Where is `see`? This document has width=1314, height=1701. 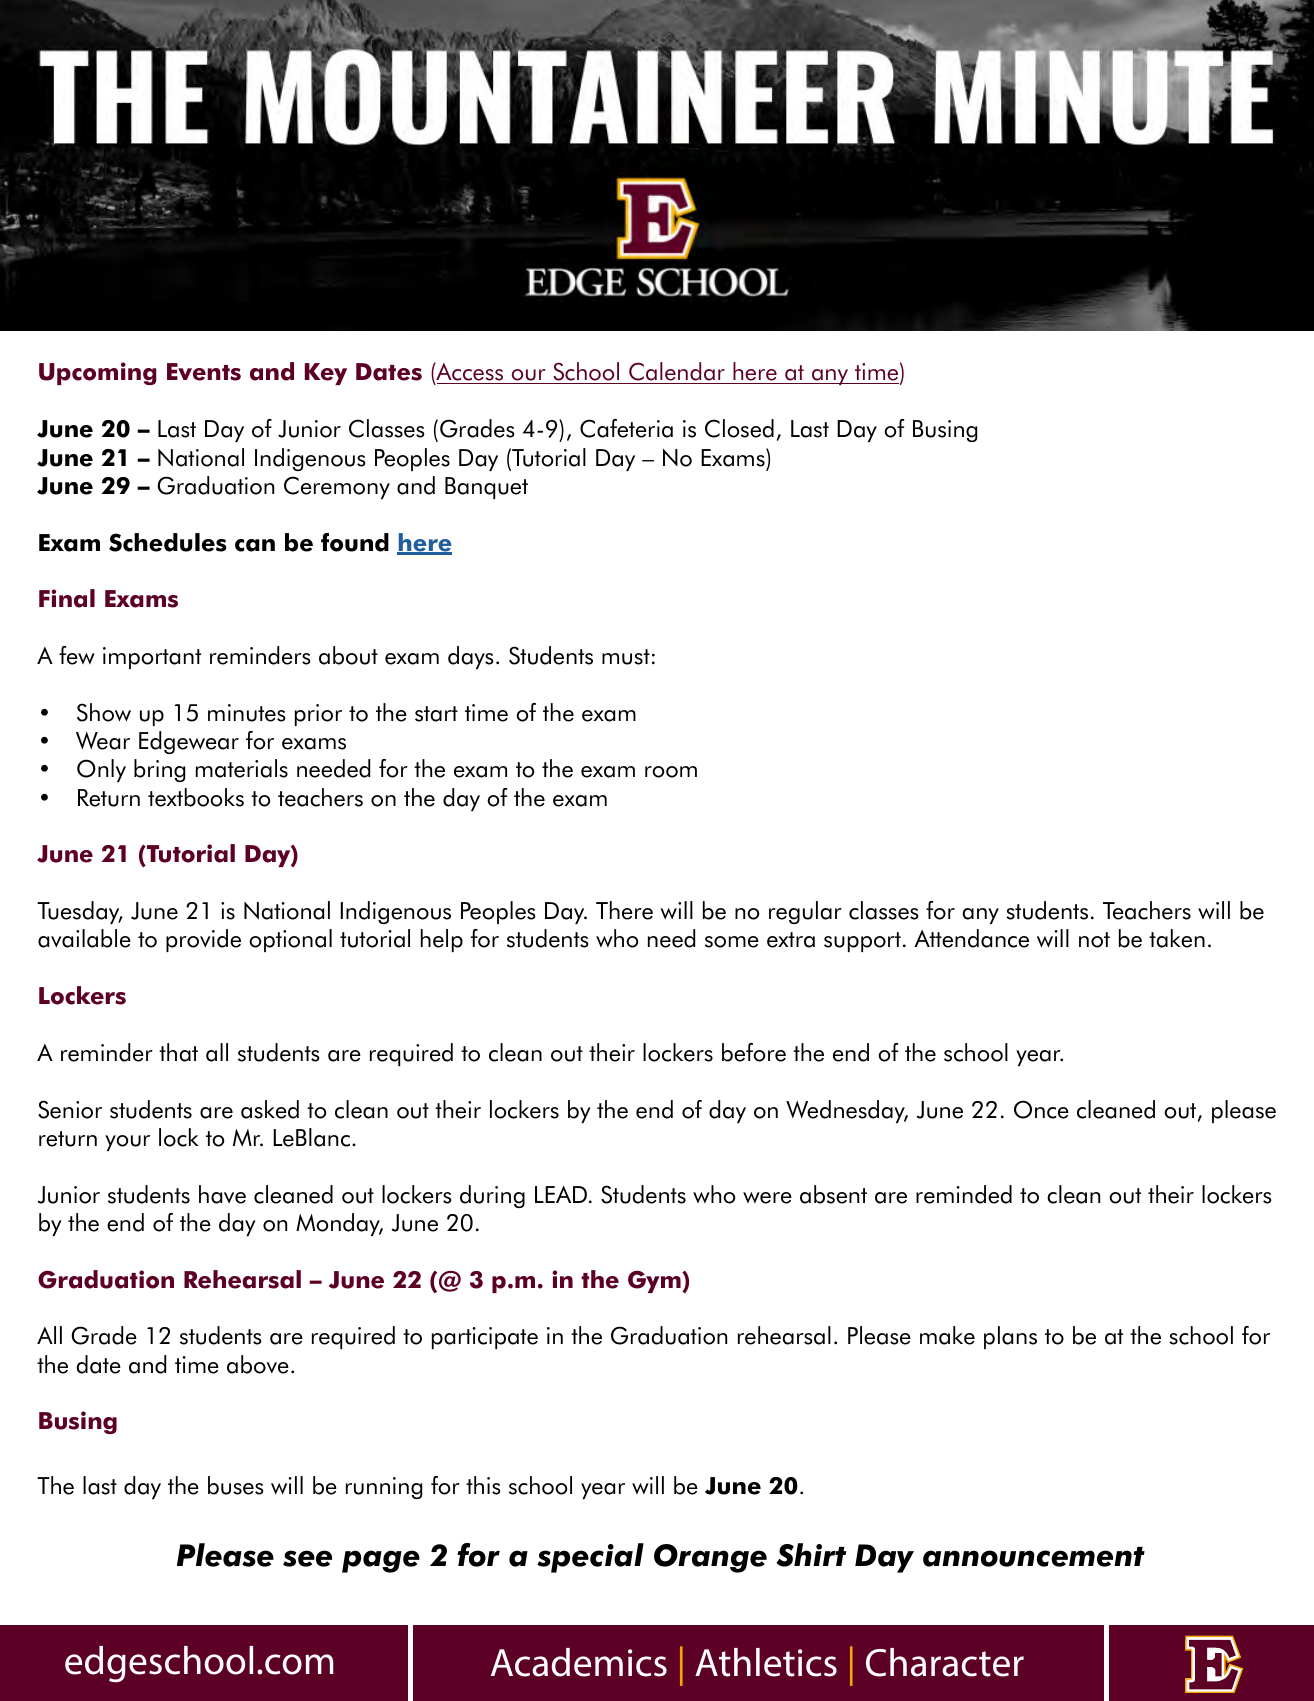
see is located at coordinates (307, 1558).
